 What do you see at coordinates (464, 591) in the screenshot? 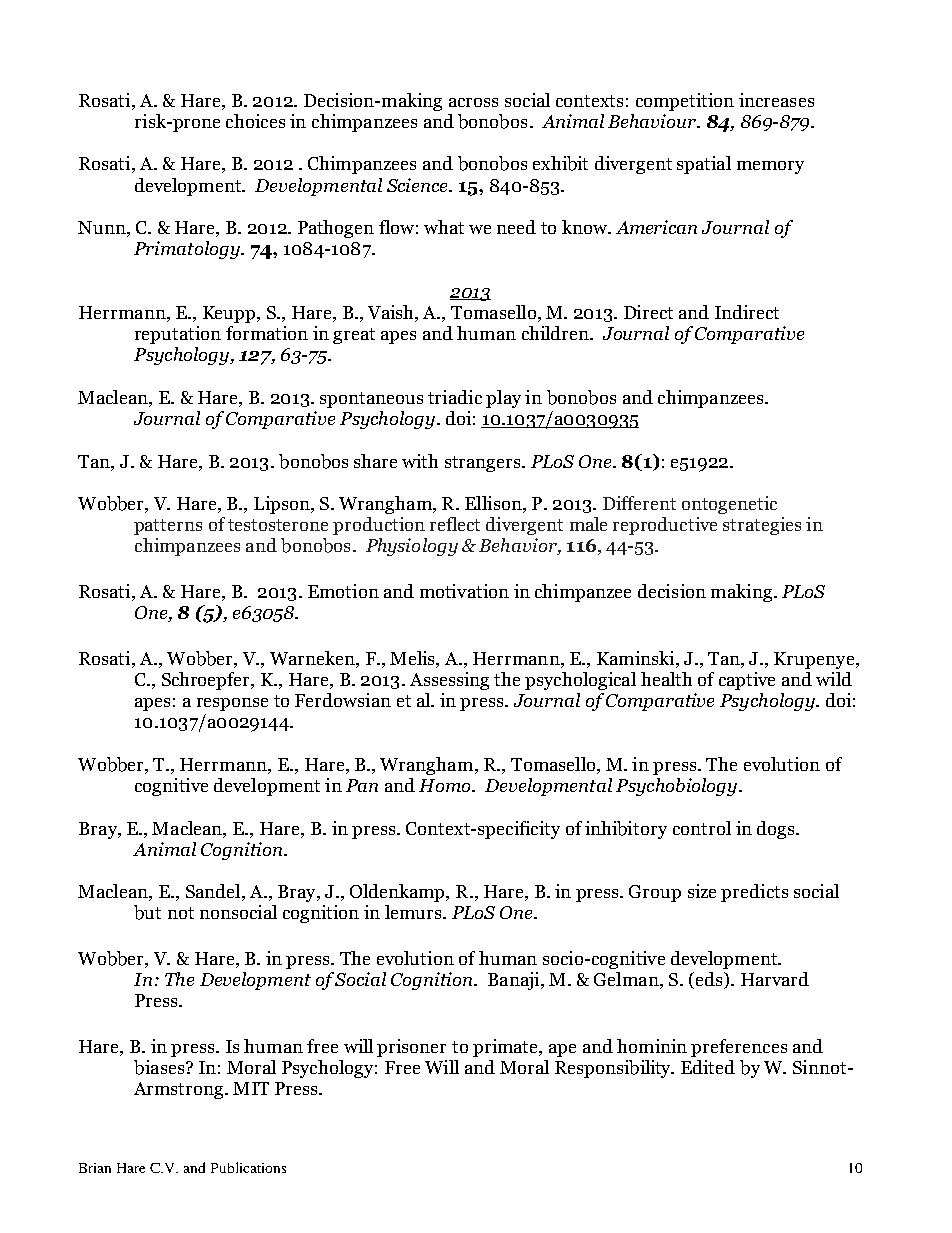
I see `motivation` at bounding box center [464, 591].
